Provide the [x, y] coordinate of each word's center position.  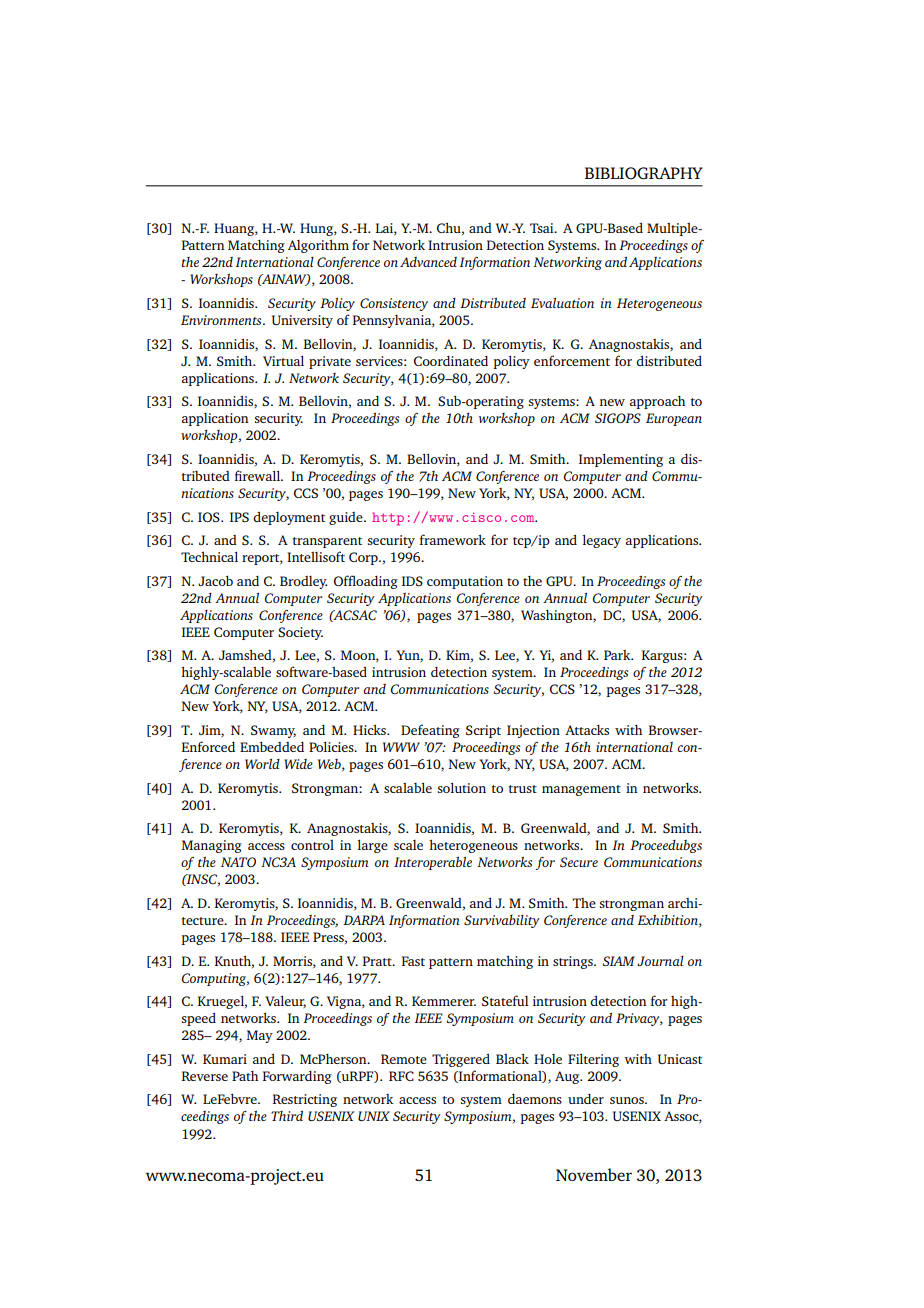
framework [453, 539]
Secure [579, 862]
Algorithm [318, 246]
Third [287, 1115]
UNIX [374, 1116]
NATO [238, 862]
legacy [602, 541]
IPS [239, 517]
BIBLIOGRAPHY [644, 173]
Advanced [428, 262]
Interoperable [433, 863]
